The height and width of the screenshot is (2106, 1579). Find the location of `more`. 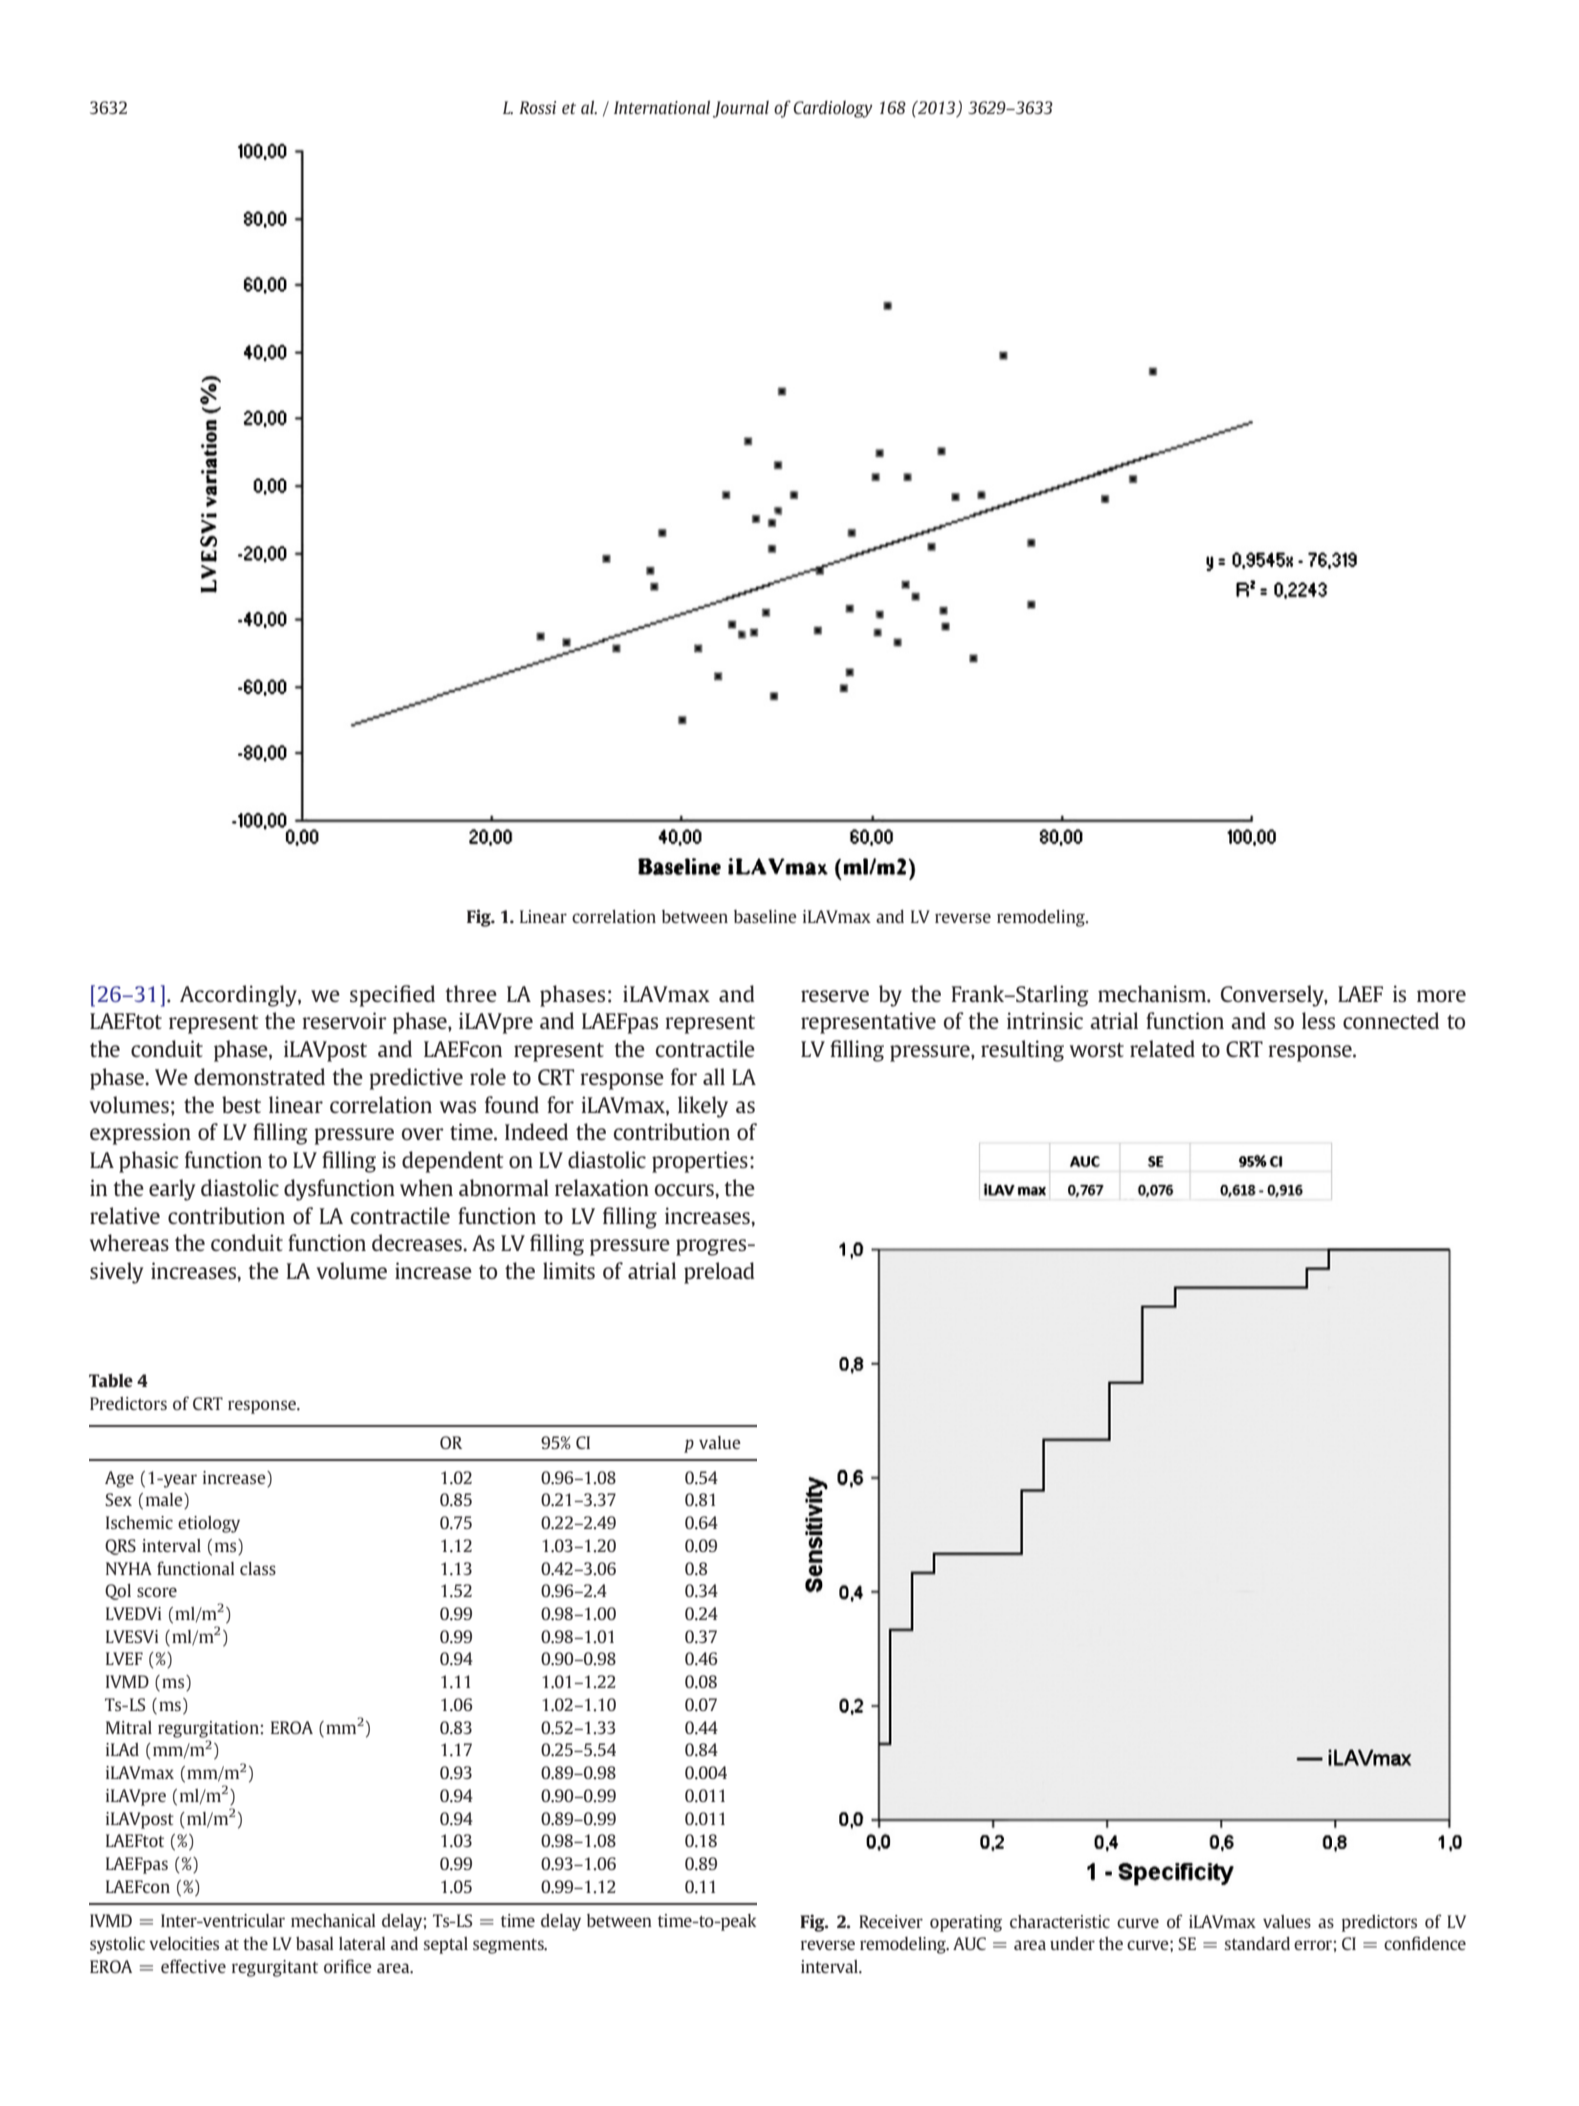

more is located at coordinates (1441, 996).
